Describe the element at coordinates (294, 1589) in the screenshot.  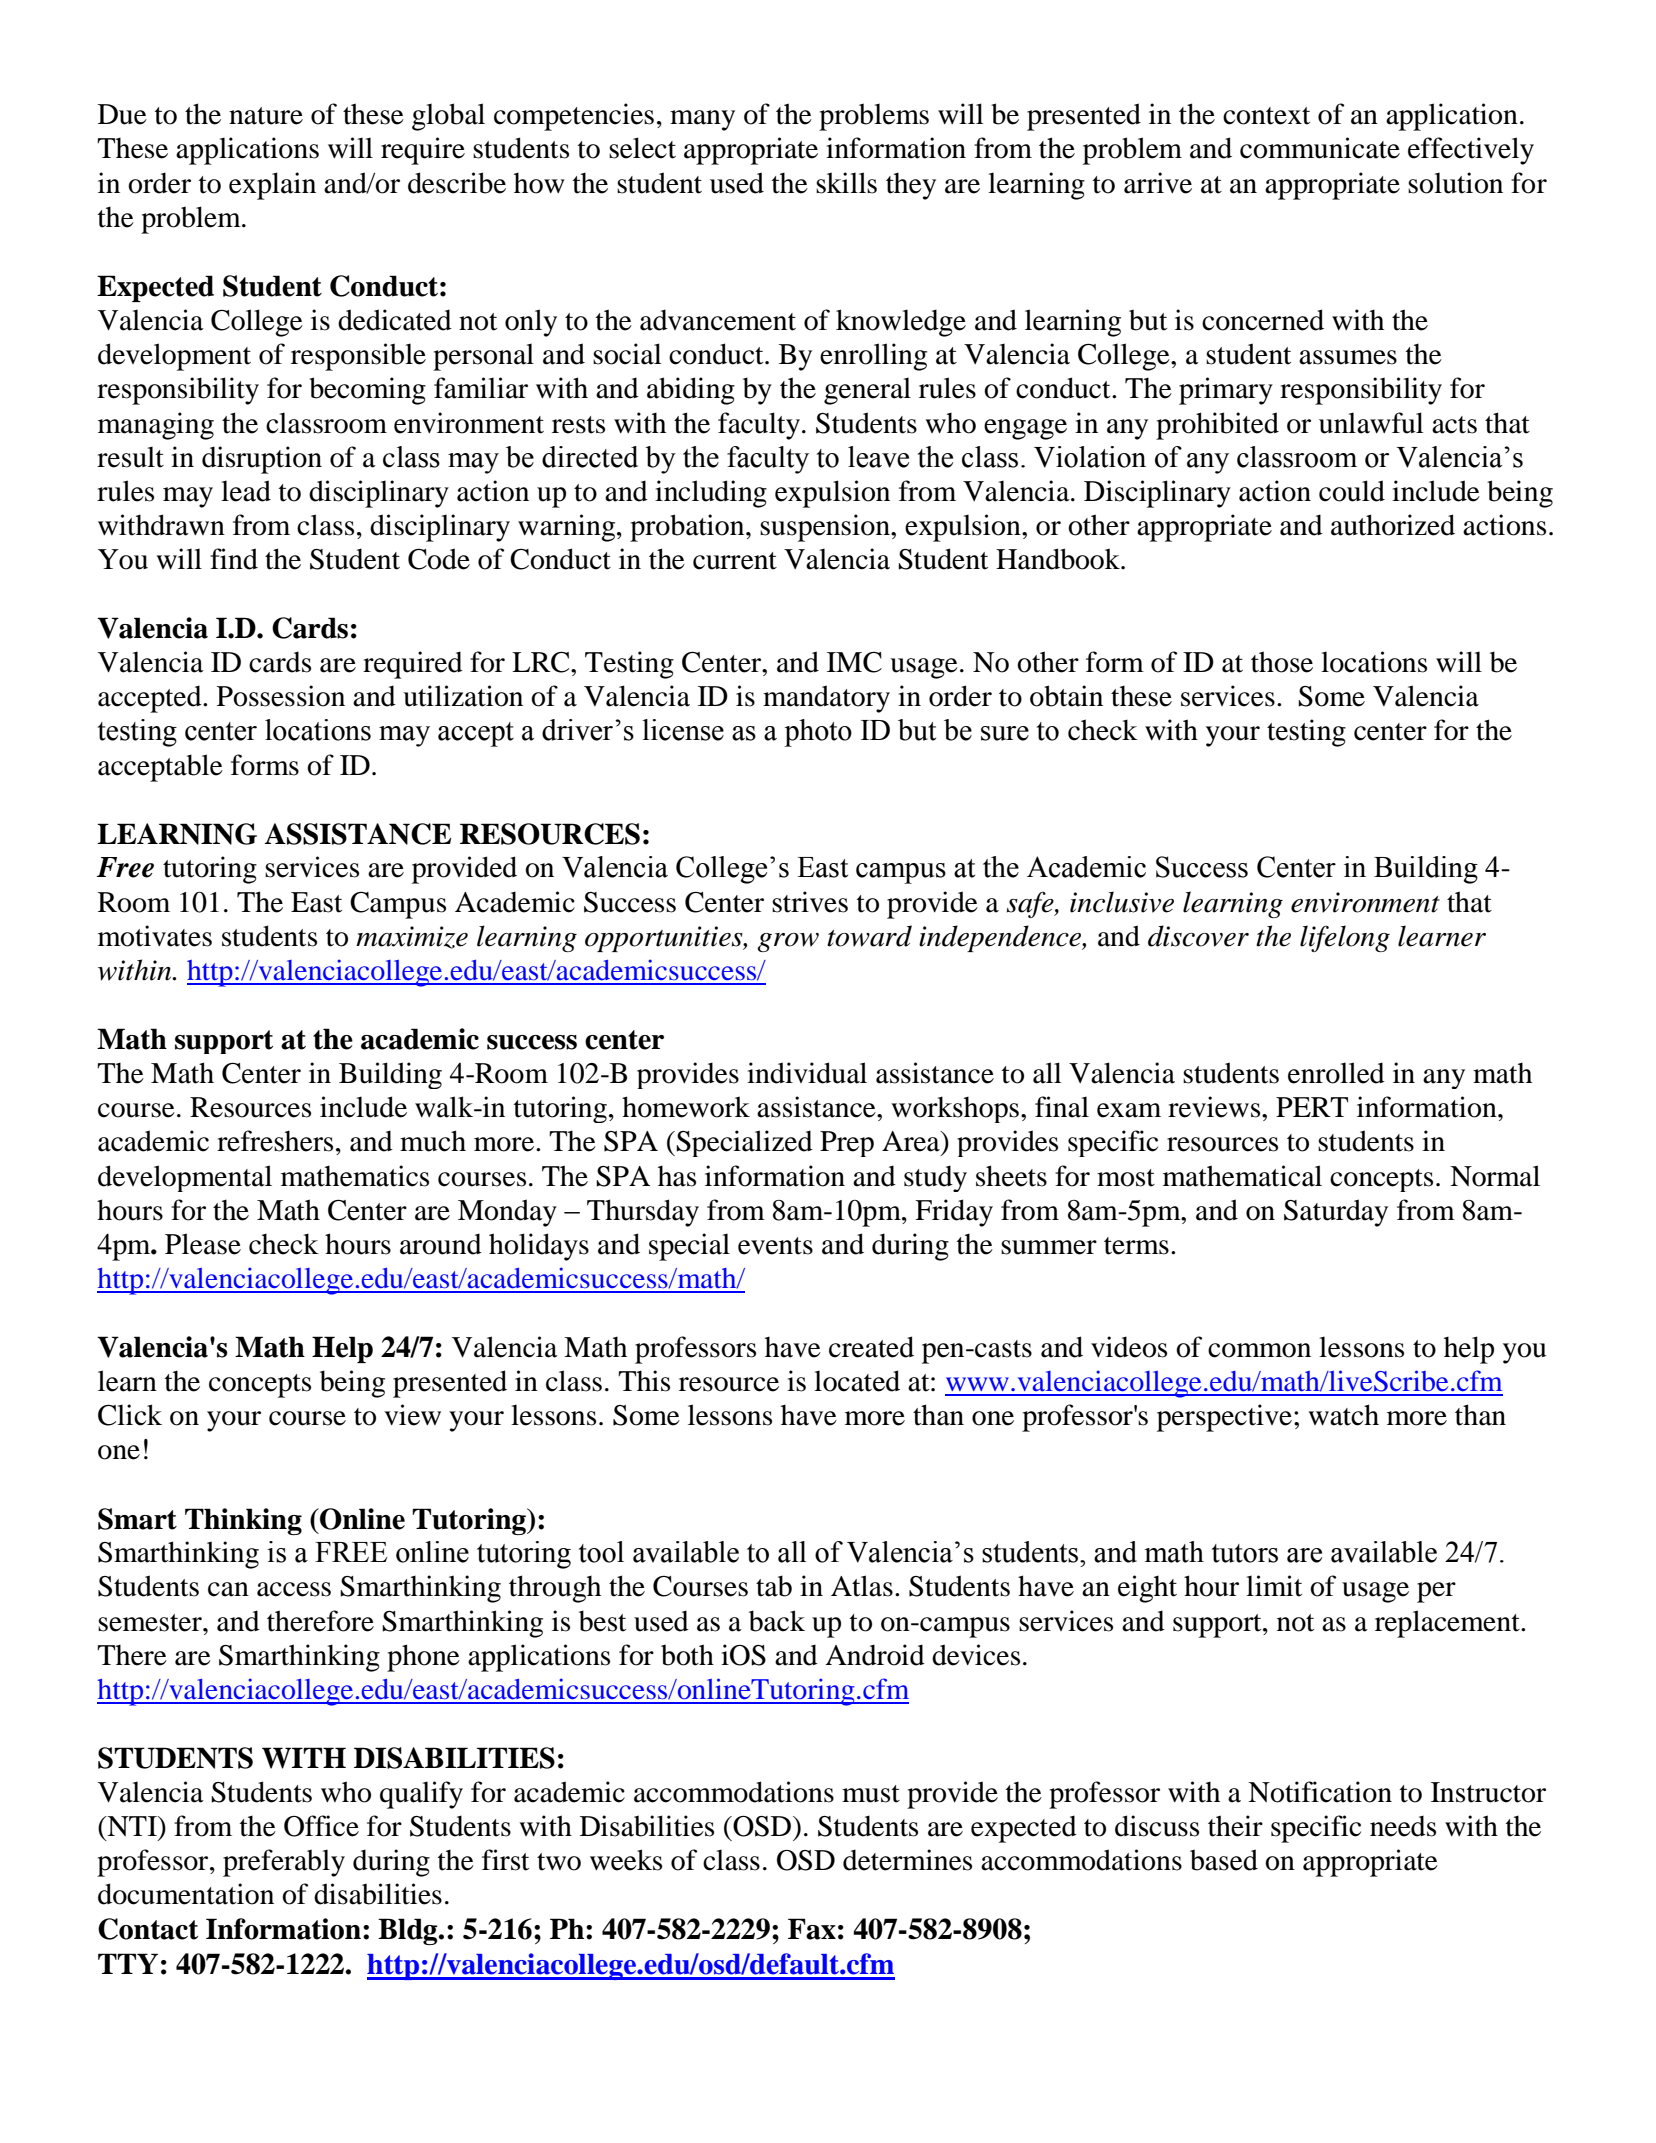
I see `access` at that location.
